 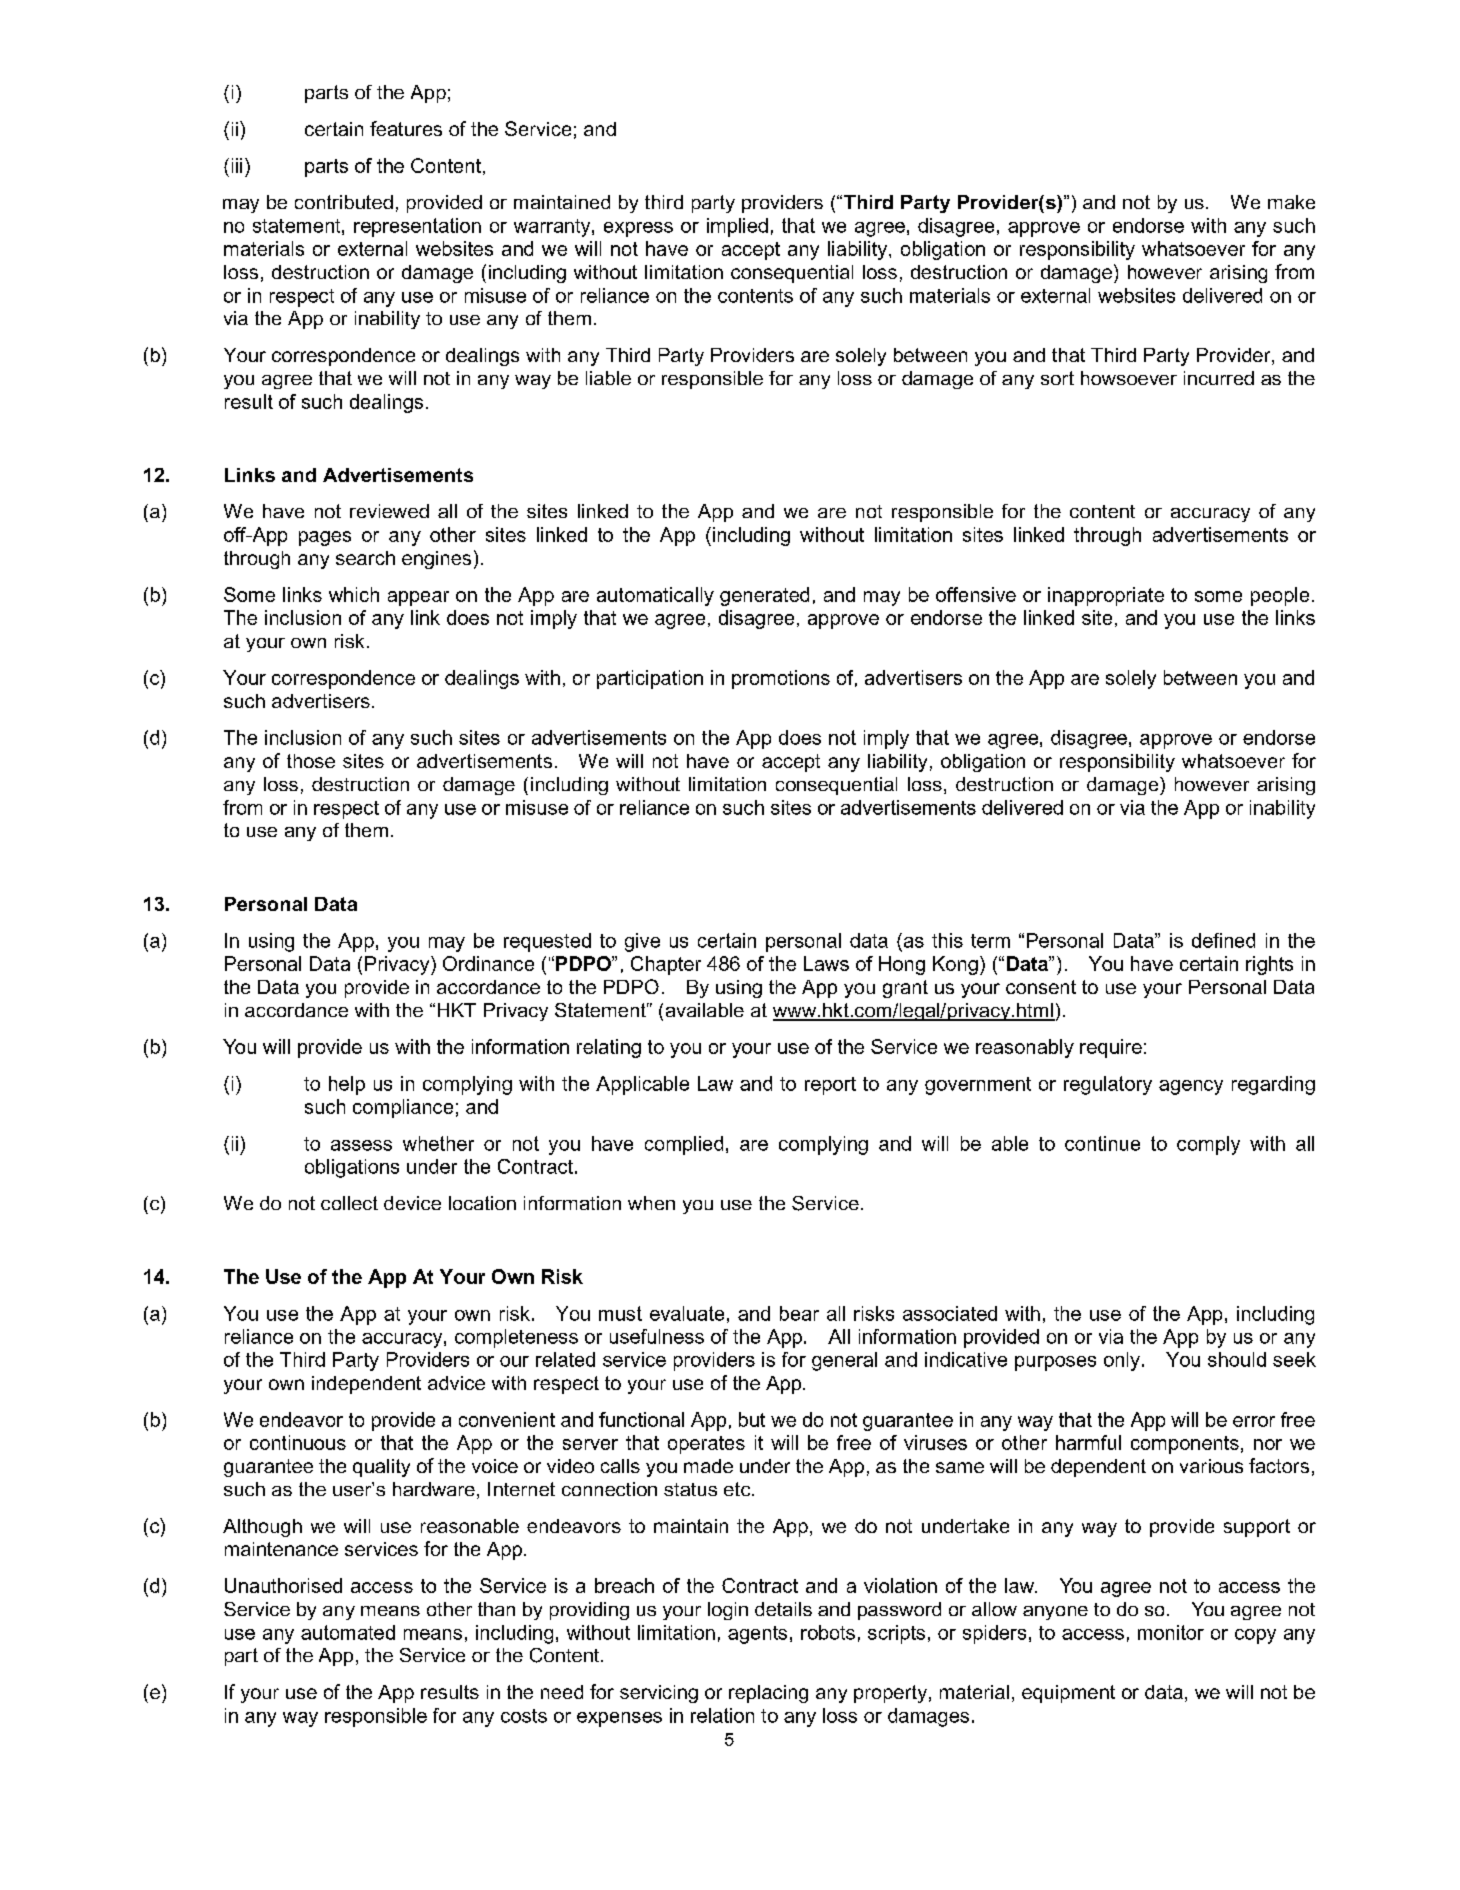 What do you see at coordinates (1106, 596) in the page?
I see `inappropriate` at bounding box center [1106, 596].
